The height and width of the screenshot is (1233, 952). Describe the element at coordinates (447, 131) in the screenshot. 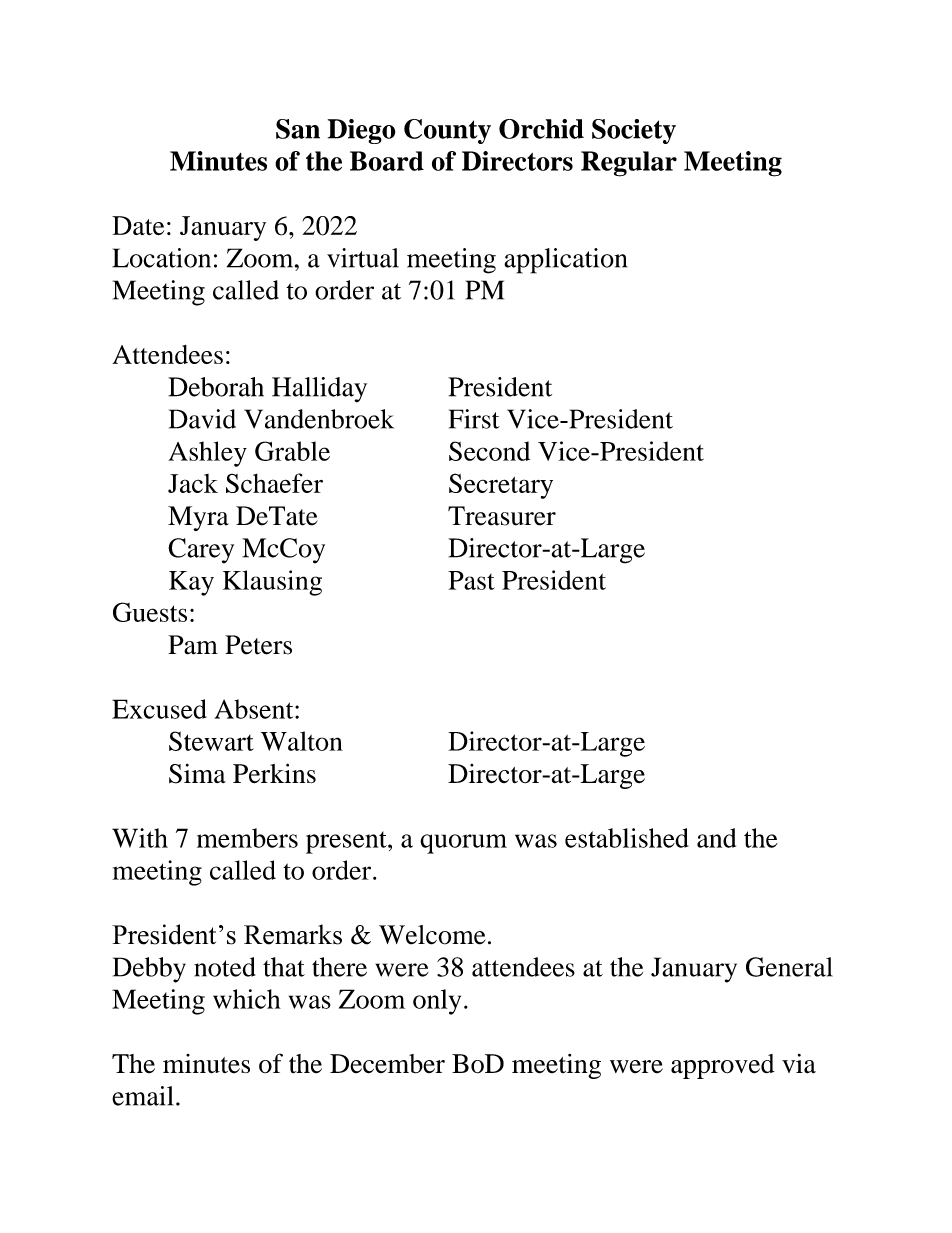

I see `County` at that location.
